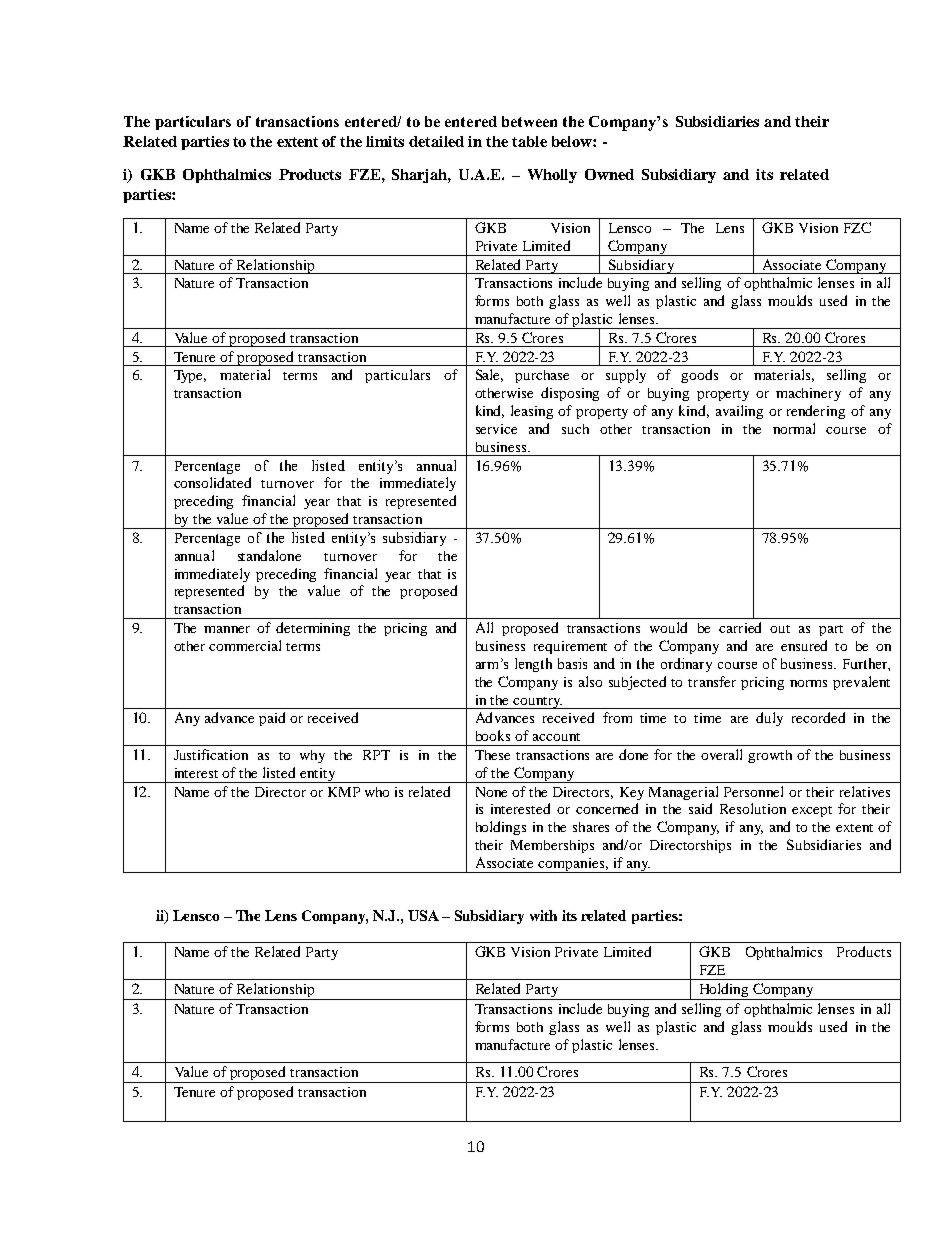 The height and width of the document is (1233, 952). What do you see at coordinates (423, 915) in the document?
I see `USA` at bounding box center [423, 915].
